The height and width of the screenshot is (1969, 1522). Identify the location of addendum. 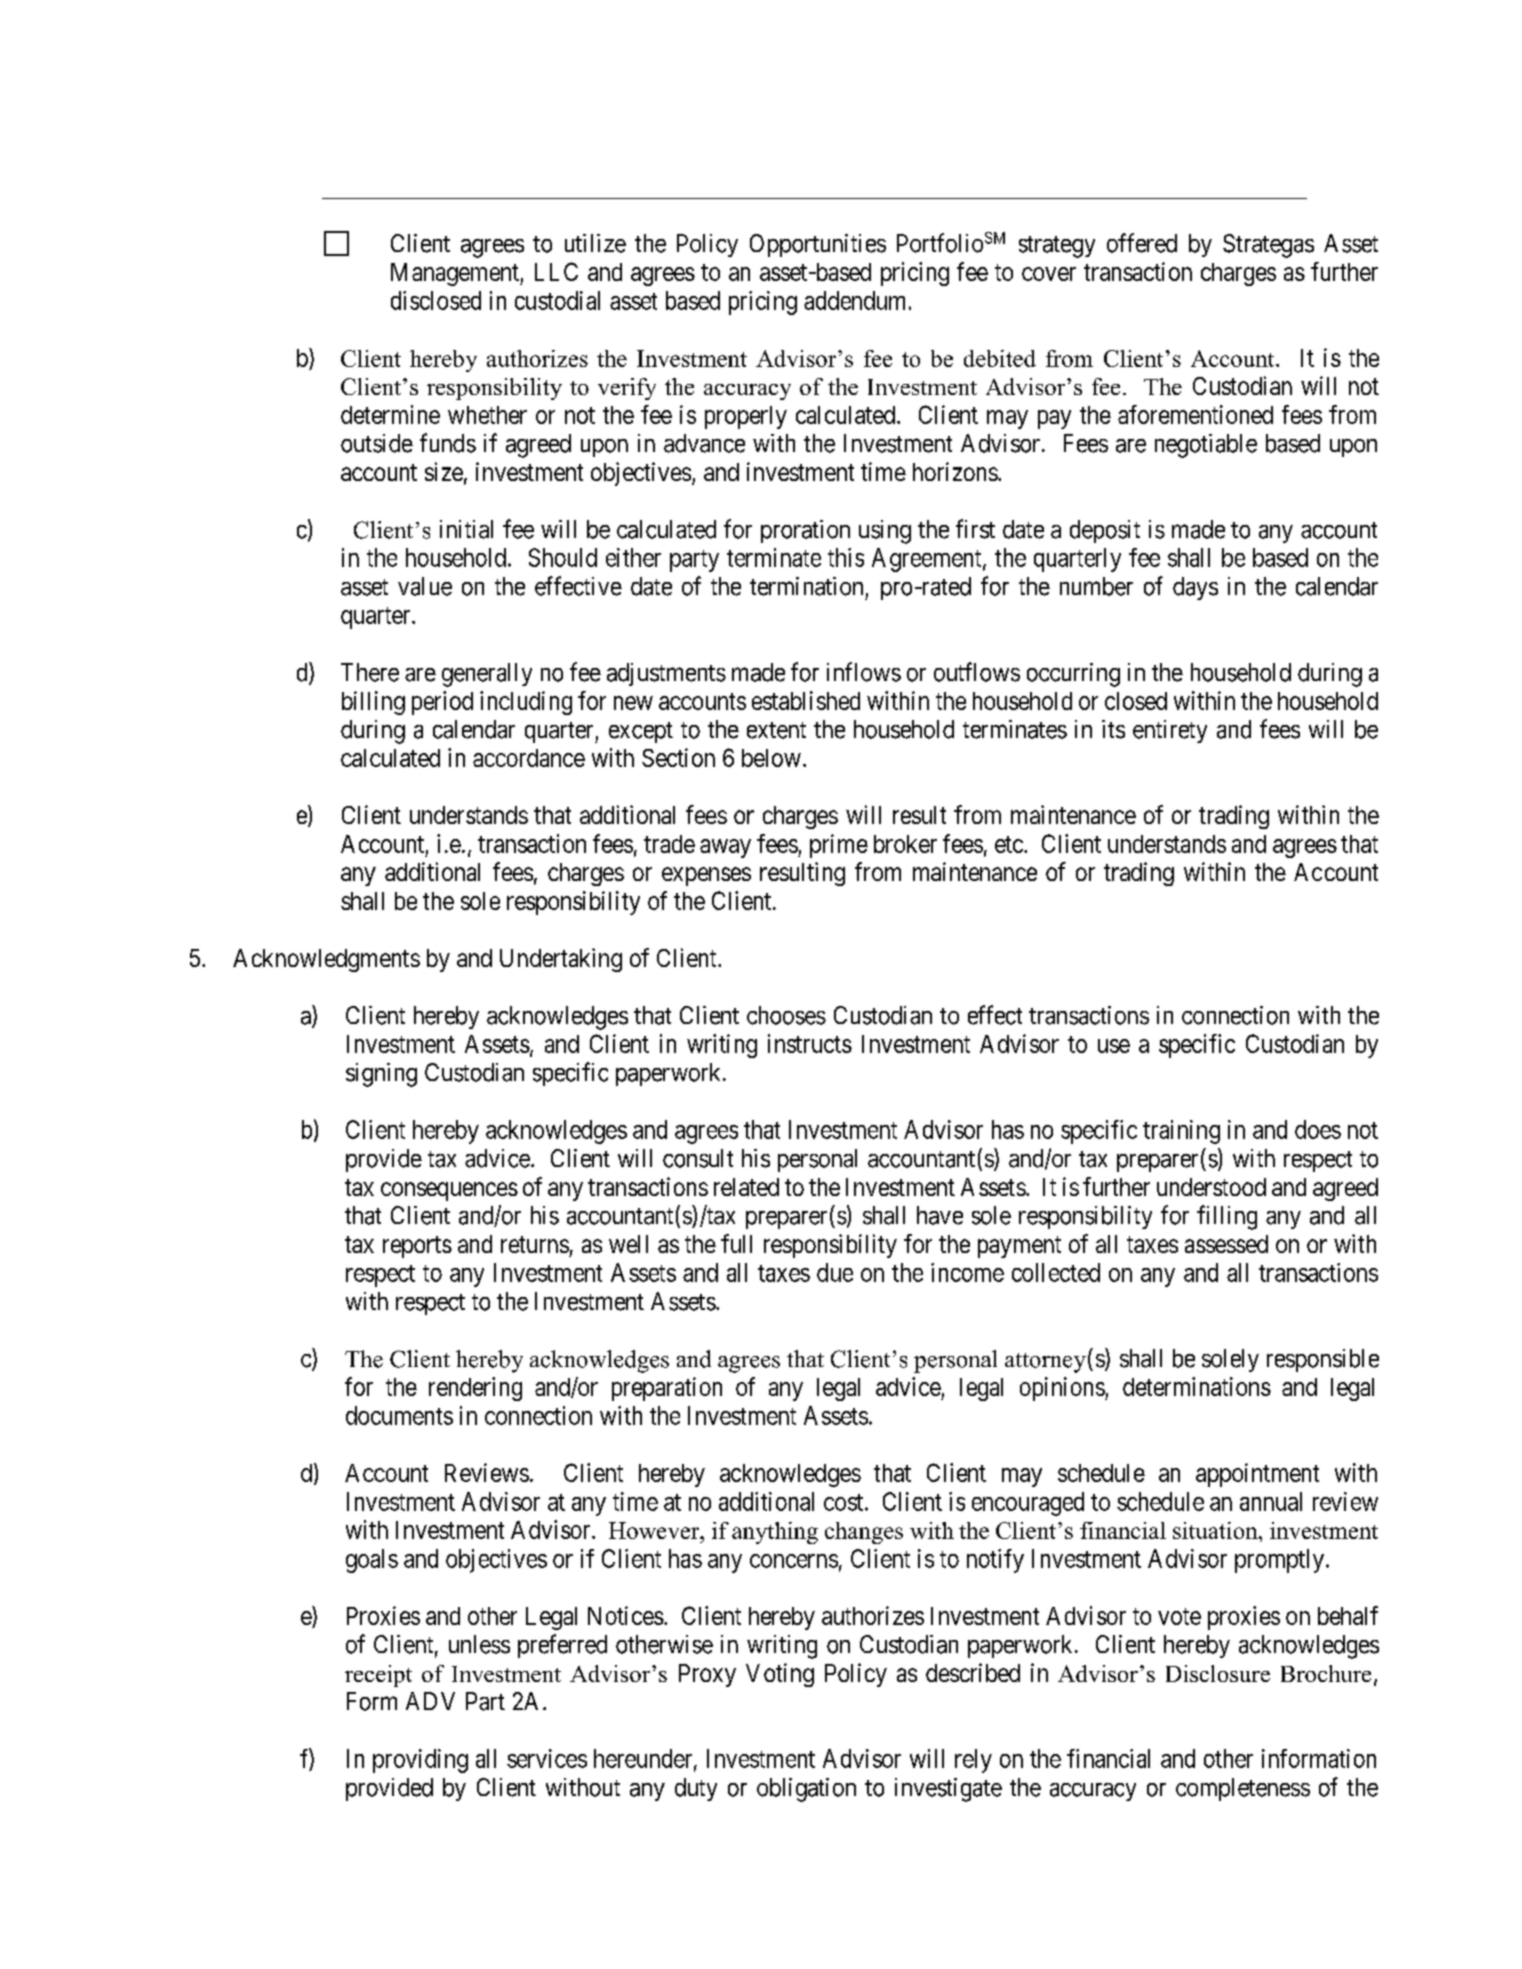
(854, 300).
